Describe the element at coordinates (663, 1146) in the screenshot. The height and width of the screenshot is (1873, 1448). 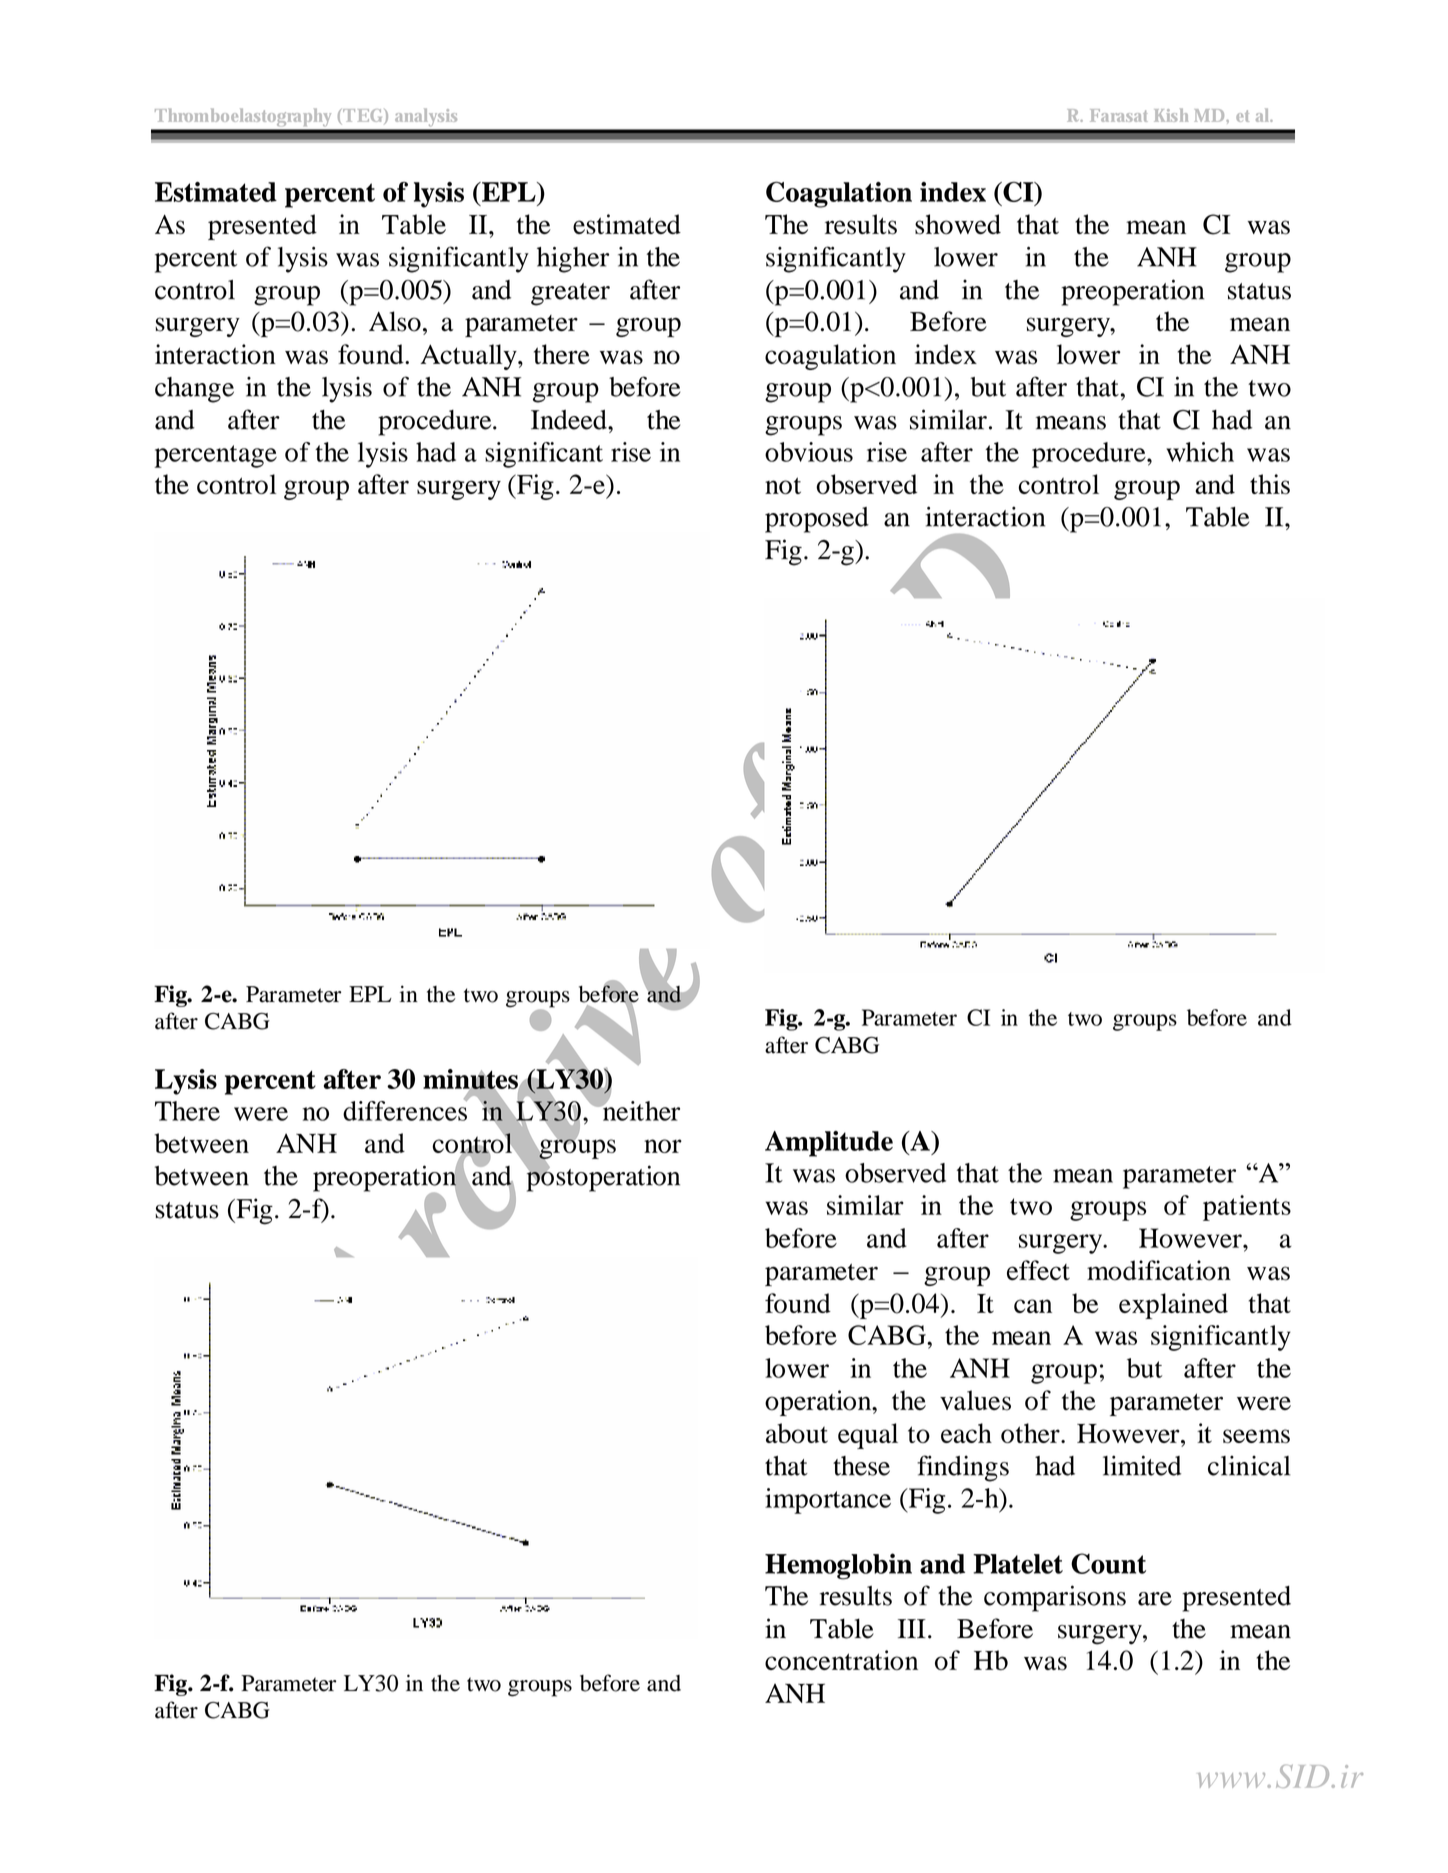
I see `nor` at that location.
